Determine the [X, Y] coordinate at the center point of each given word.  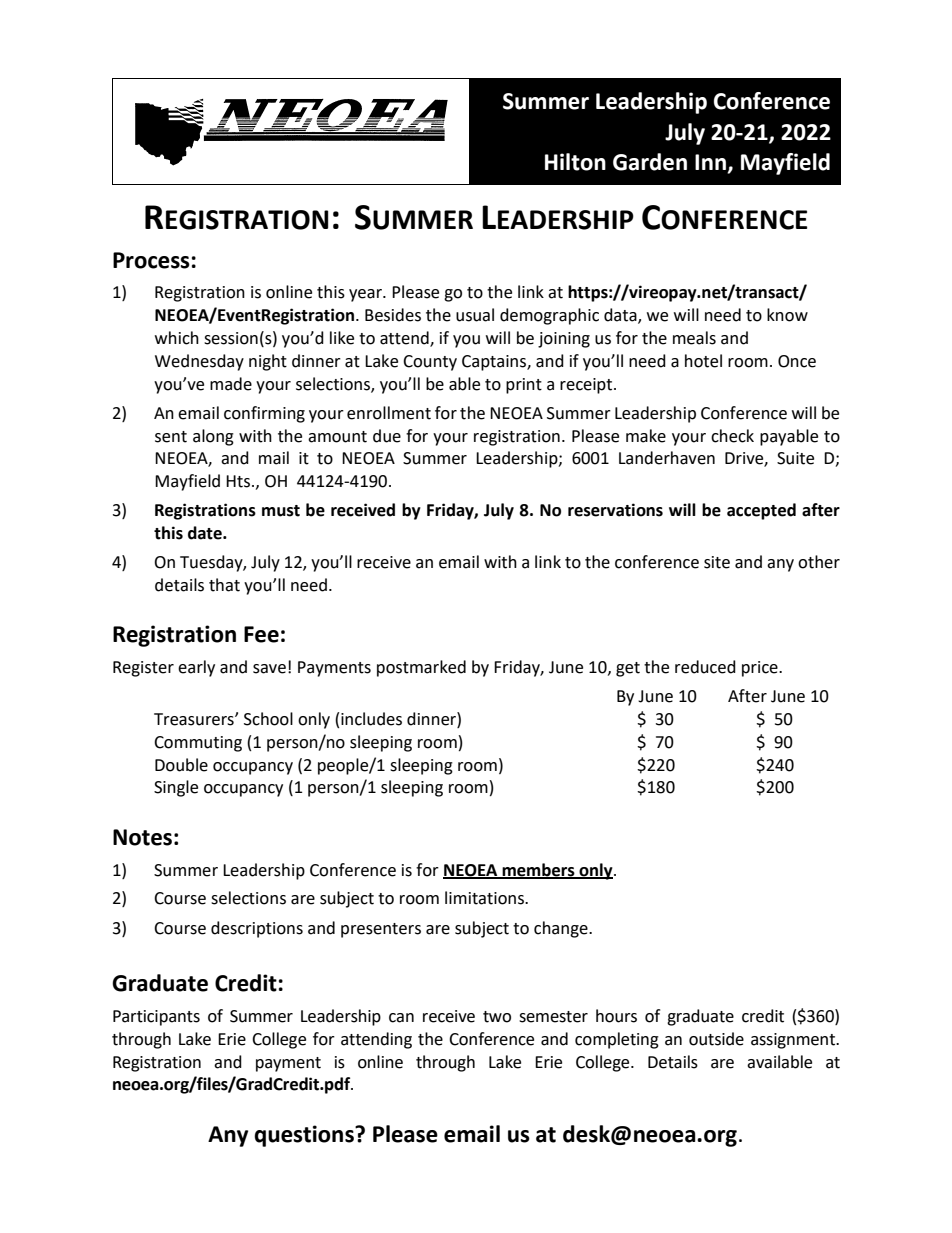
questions [305, 1136]
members [538, 870]
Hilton [575, 162]
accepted [761, 511]
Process [151, 260]
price [761, 669]
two [497, 1017]
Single [176, 788]
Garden [650, 162]
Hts [239, 481]
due [387, 436]
